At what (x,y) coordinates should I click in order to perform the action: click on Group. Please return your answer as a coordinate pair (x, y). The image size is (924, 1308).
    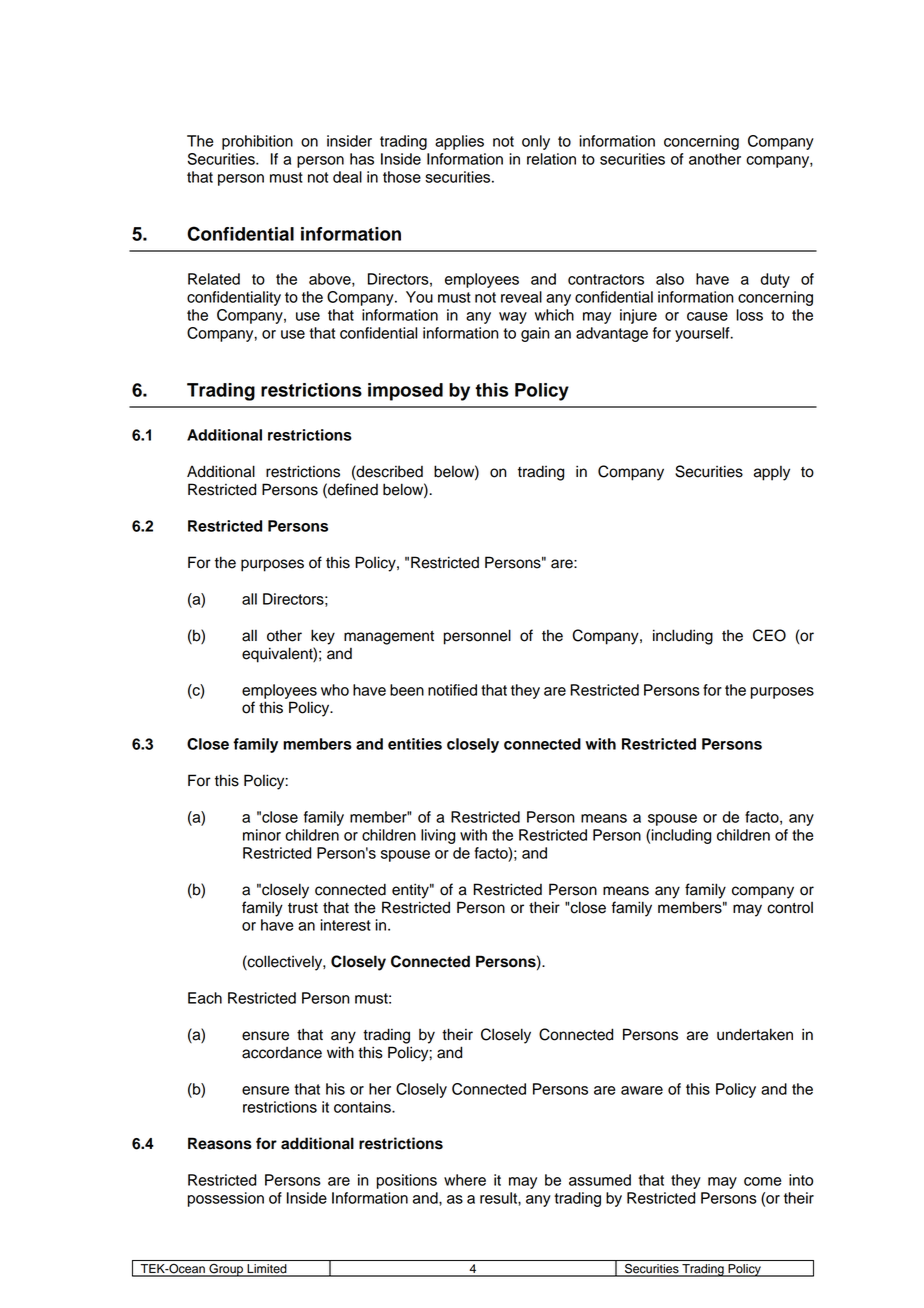
    Looking at the image, I should click on (226, 1270).
